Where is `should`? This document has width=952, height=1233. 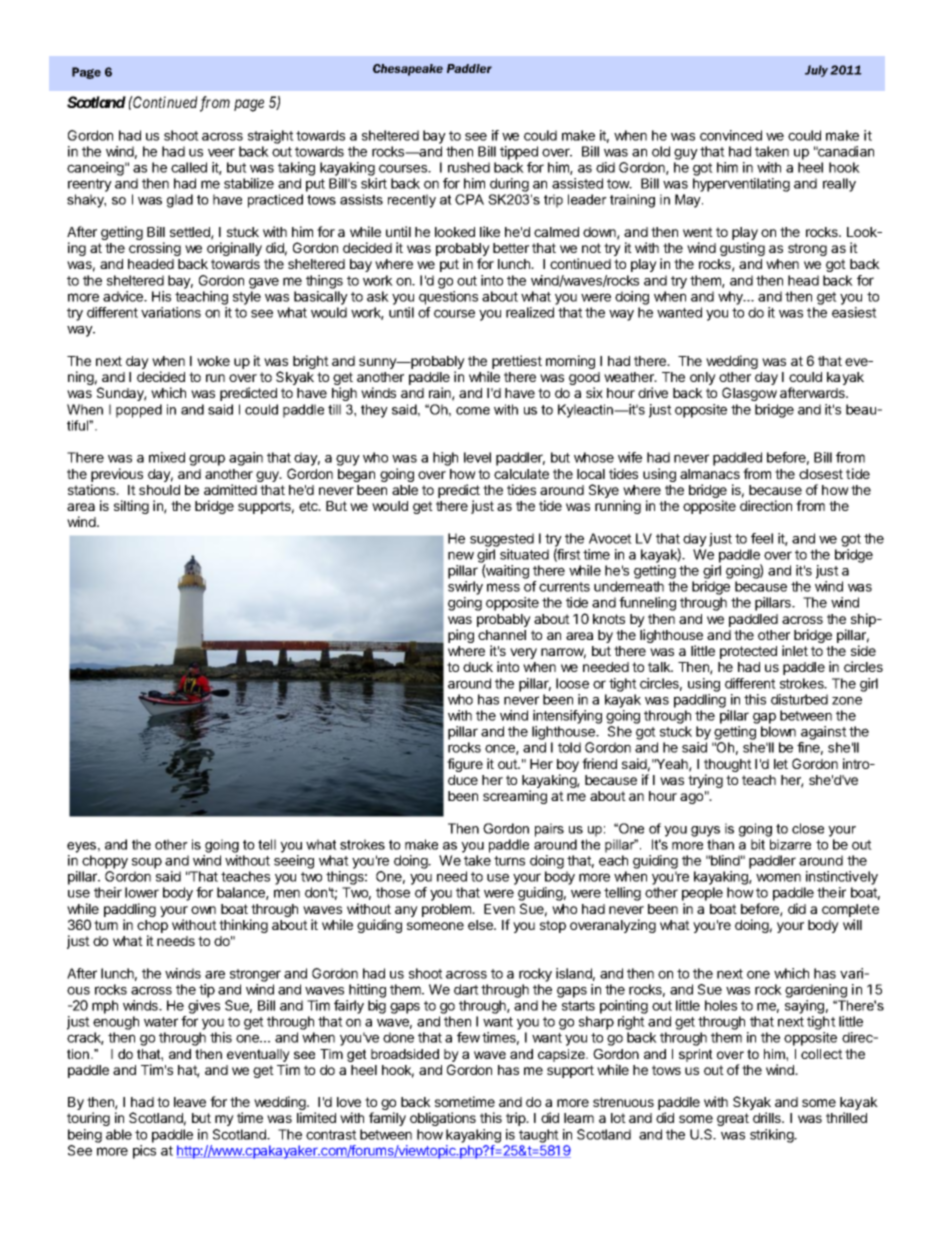 should is located at coordinates (159, 490).
